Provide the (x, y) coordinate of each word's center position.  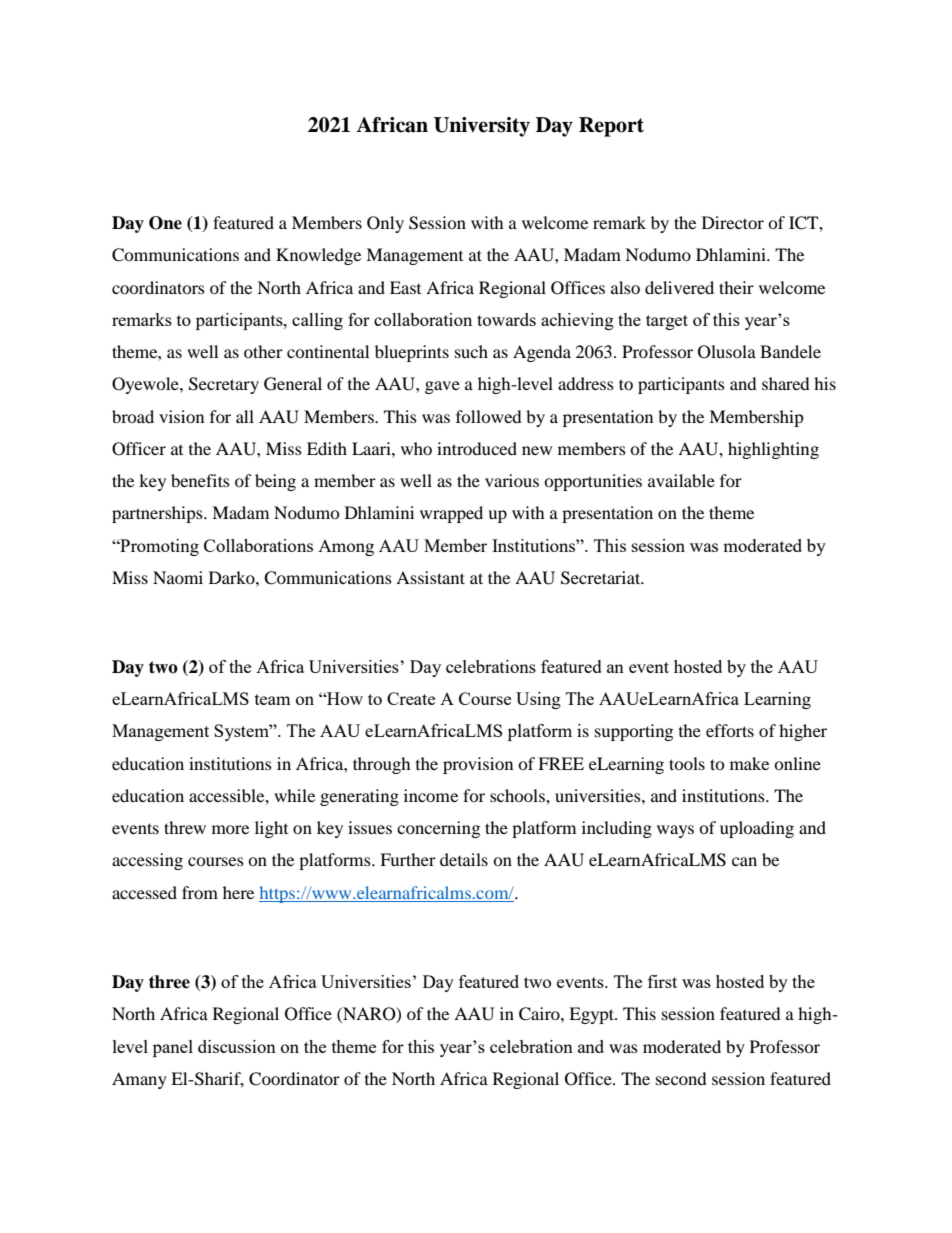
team (273, 699)
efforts (730, 730)
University (482, 127)
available (681, 480)
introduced (477, 448)
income (431, 795)
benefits (200, 480)
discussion (237, 1046)
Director (733, 222)
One (165, 223)
